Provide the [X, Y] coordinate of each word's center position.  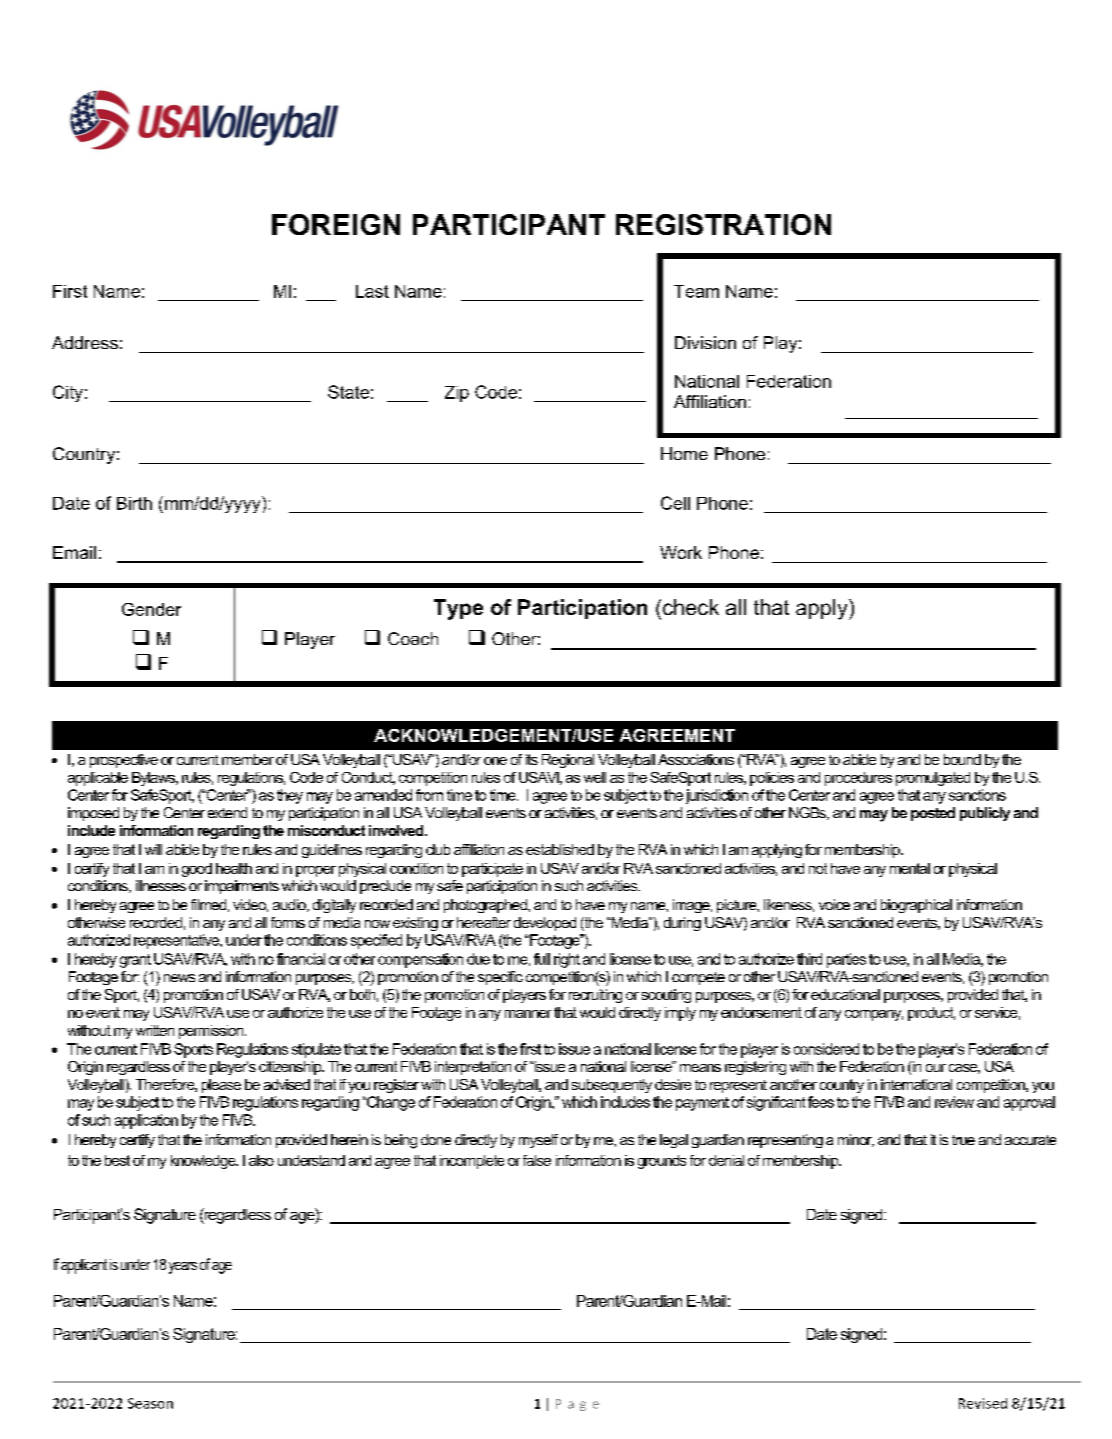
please [221, 1086]
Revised [983, 1403]
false [537, 1160]
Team [696, 291]
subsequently [612, 1086]
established [560, 849]
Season [150, 1403]
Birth [134, 503]
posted [933, 814]
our [936, 1068]
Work [681, 552]
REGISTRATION [723, 224]
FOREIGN [336, 224]
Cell [675, 503]
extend [227, 812]
